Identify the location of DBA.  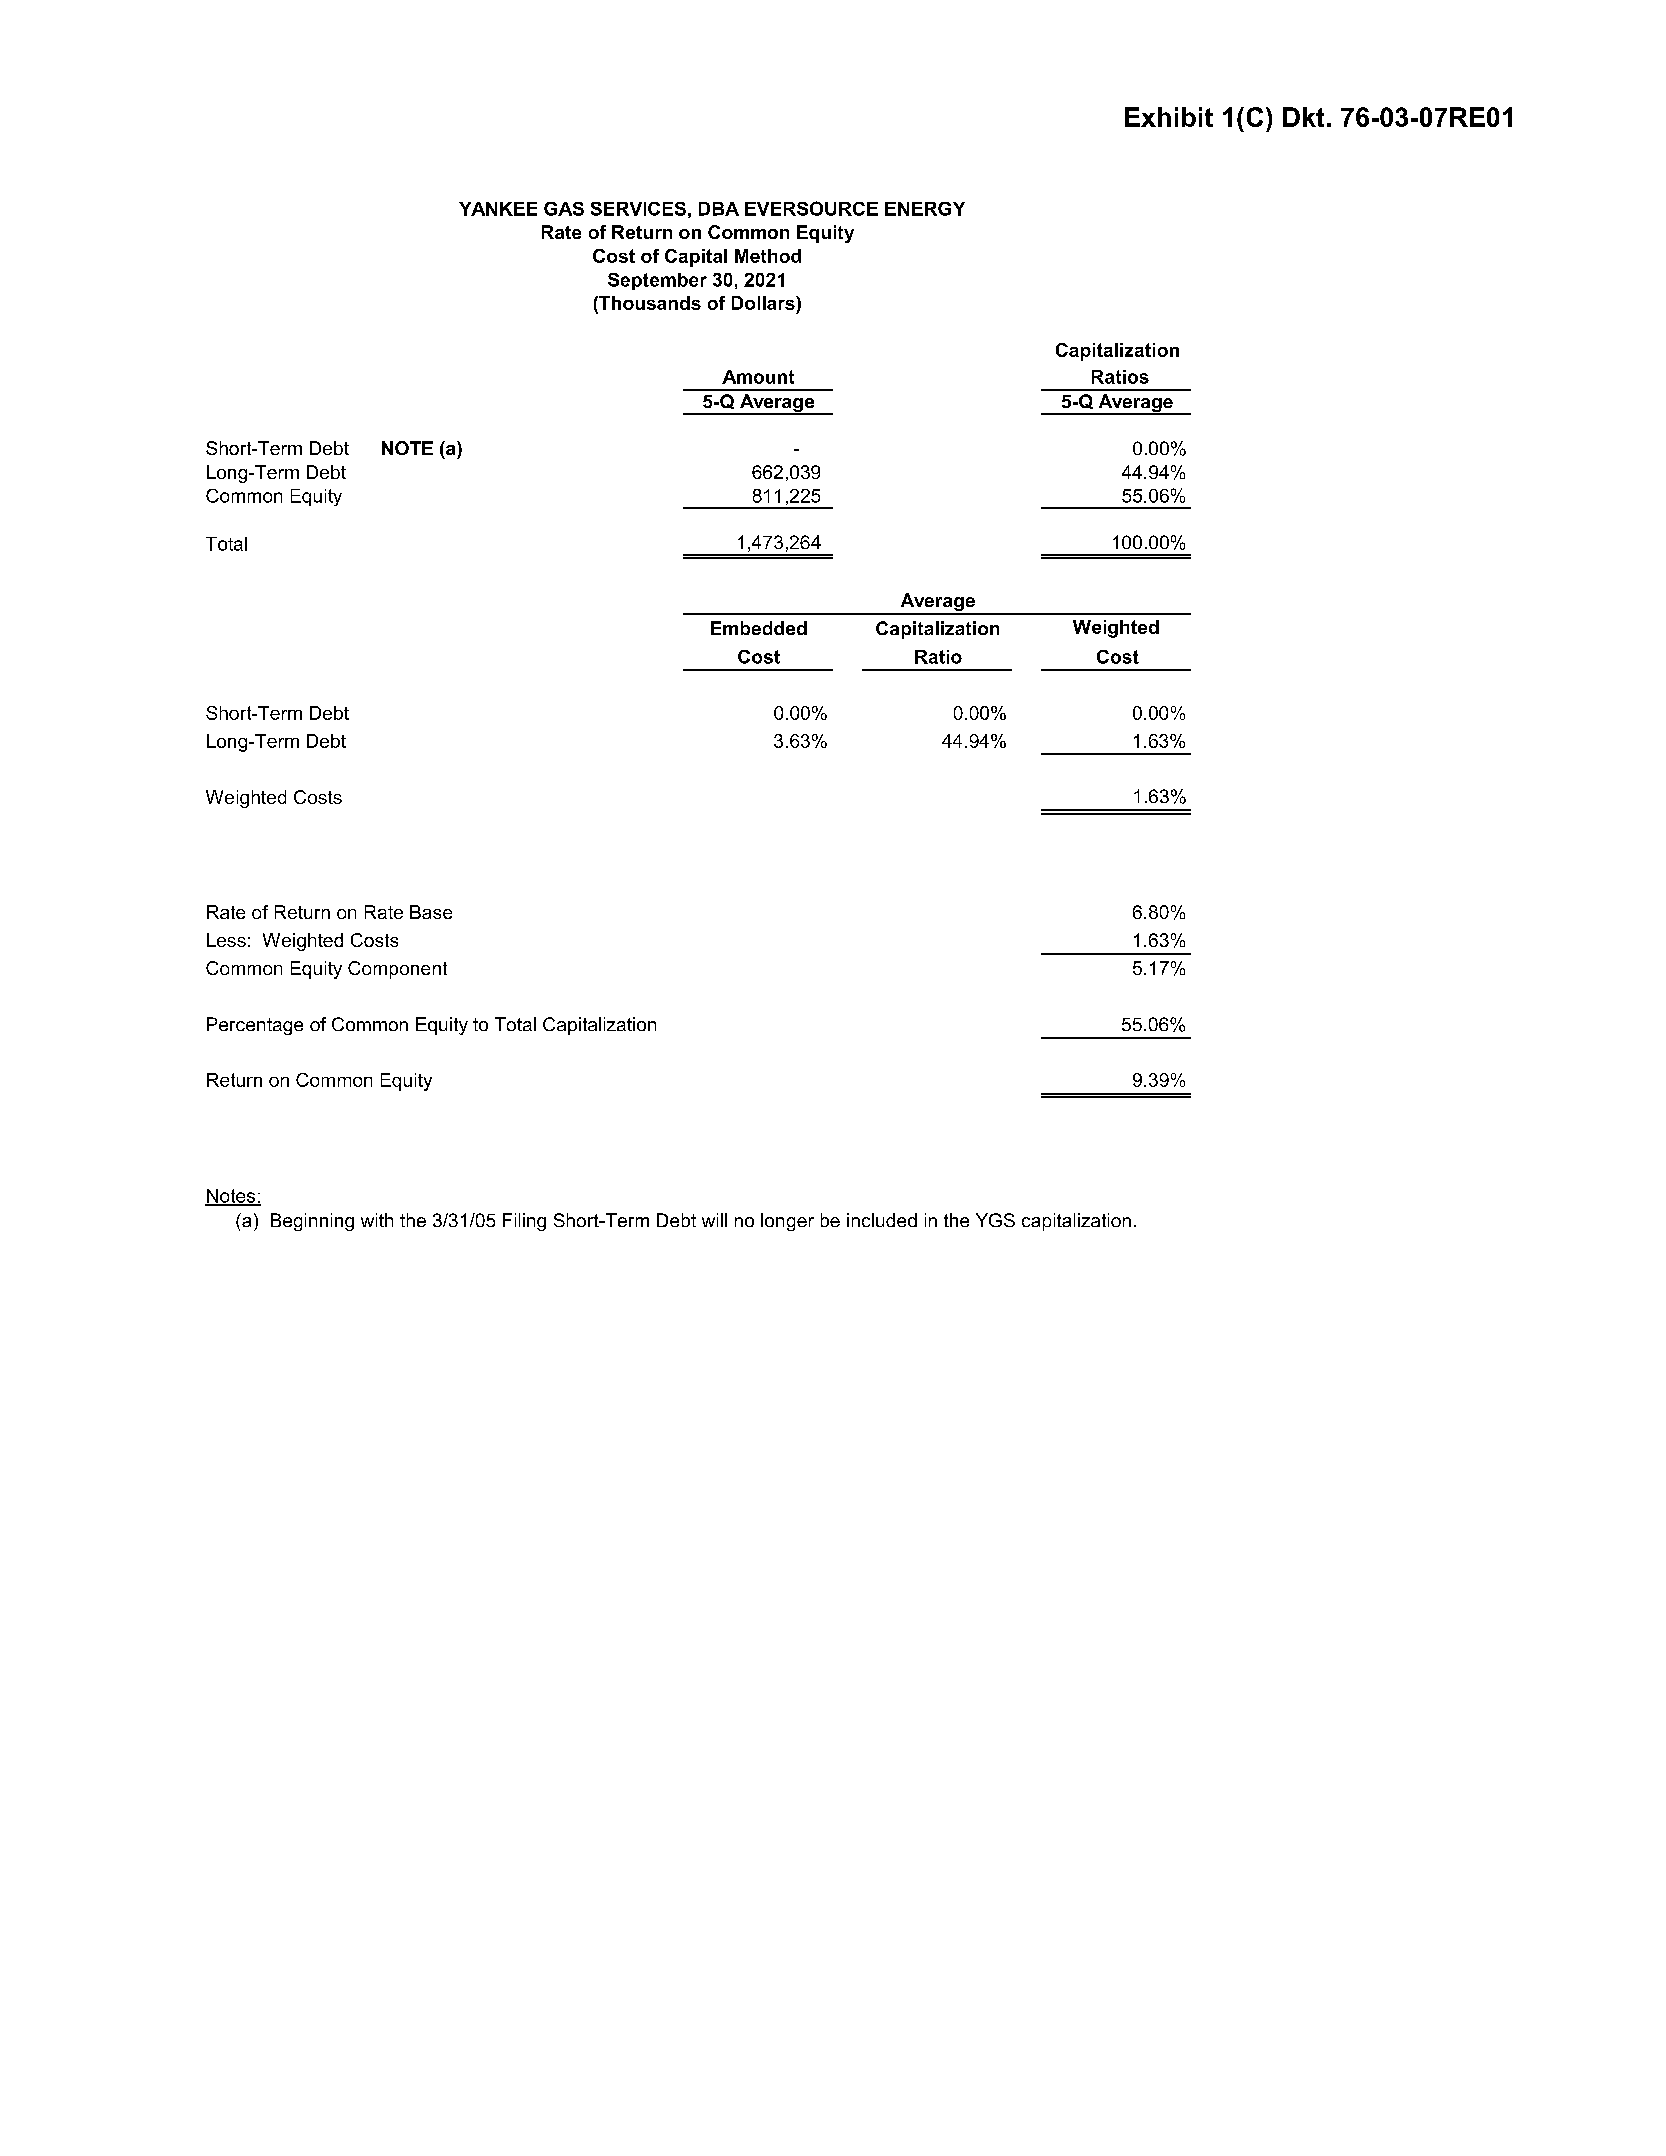
(719, 209).
